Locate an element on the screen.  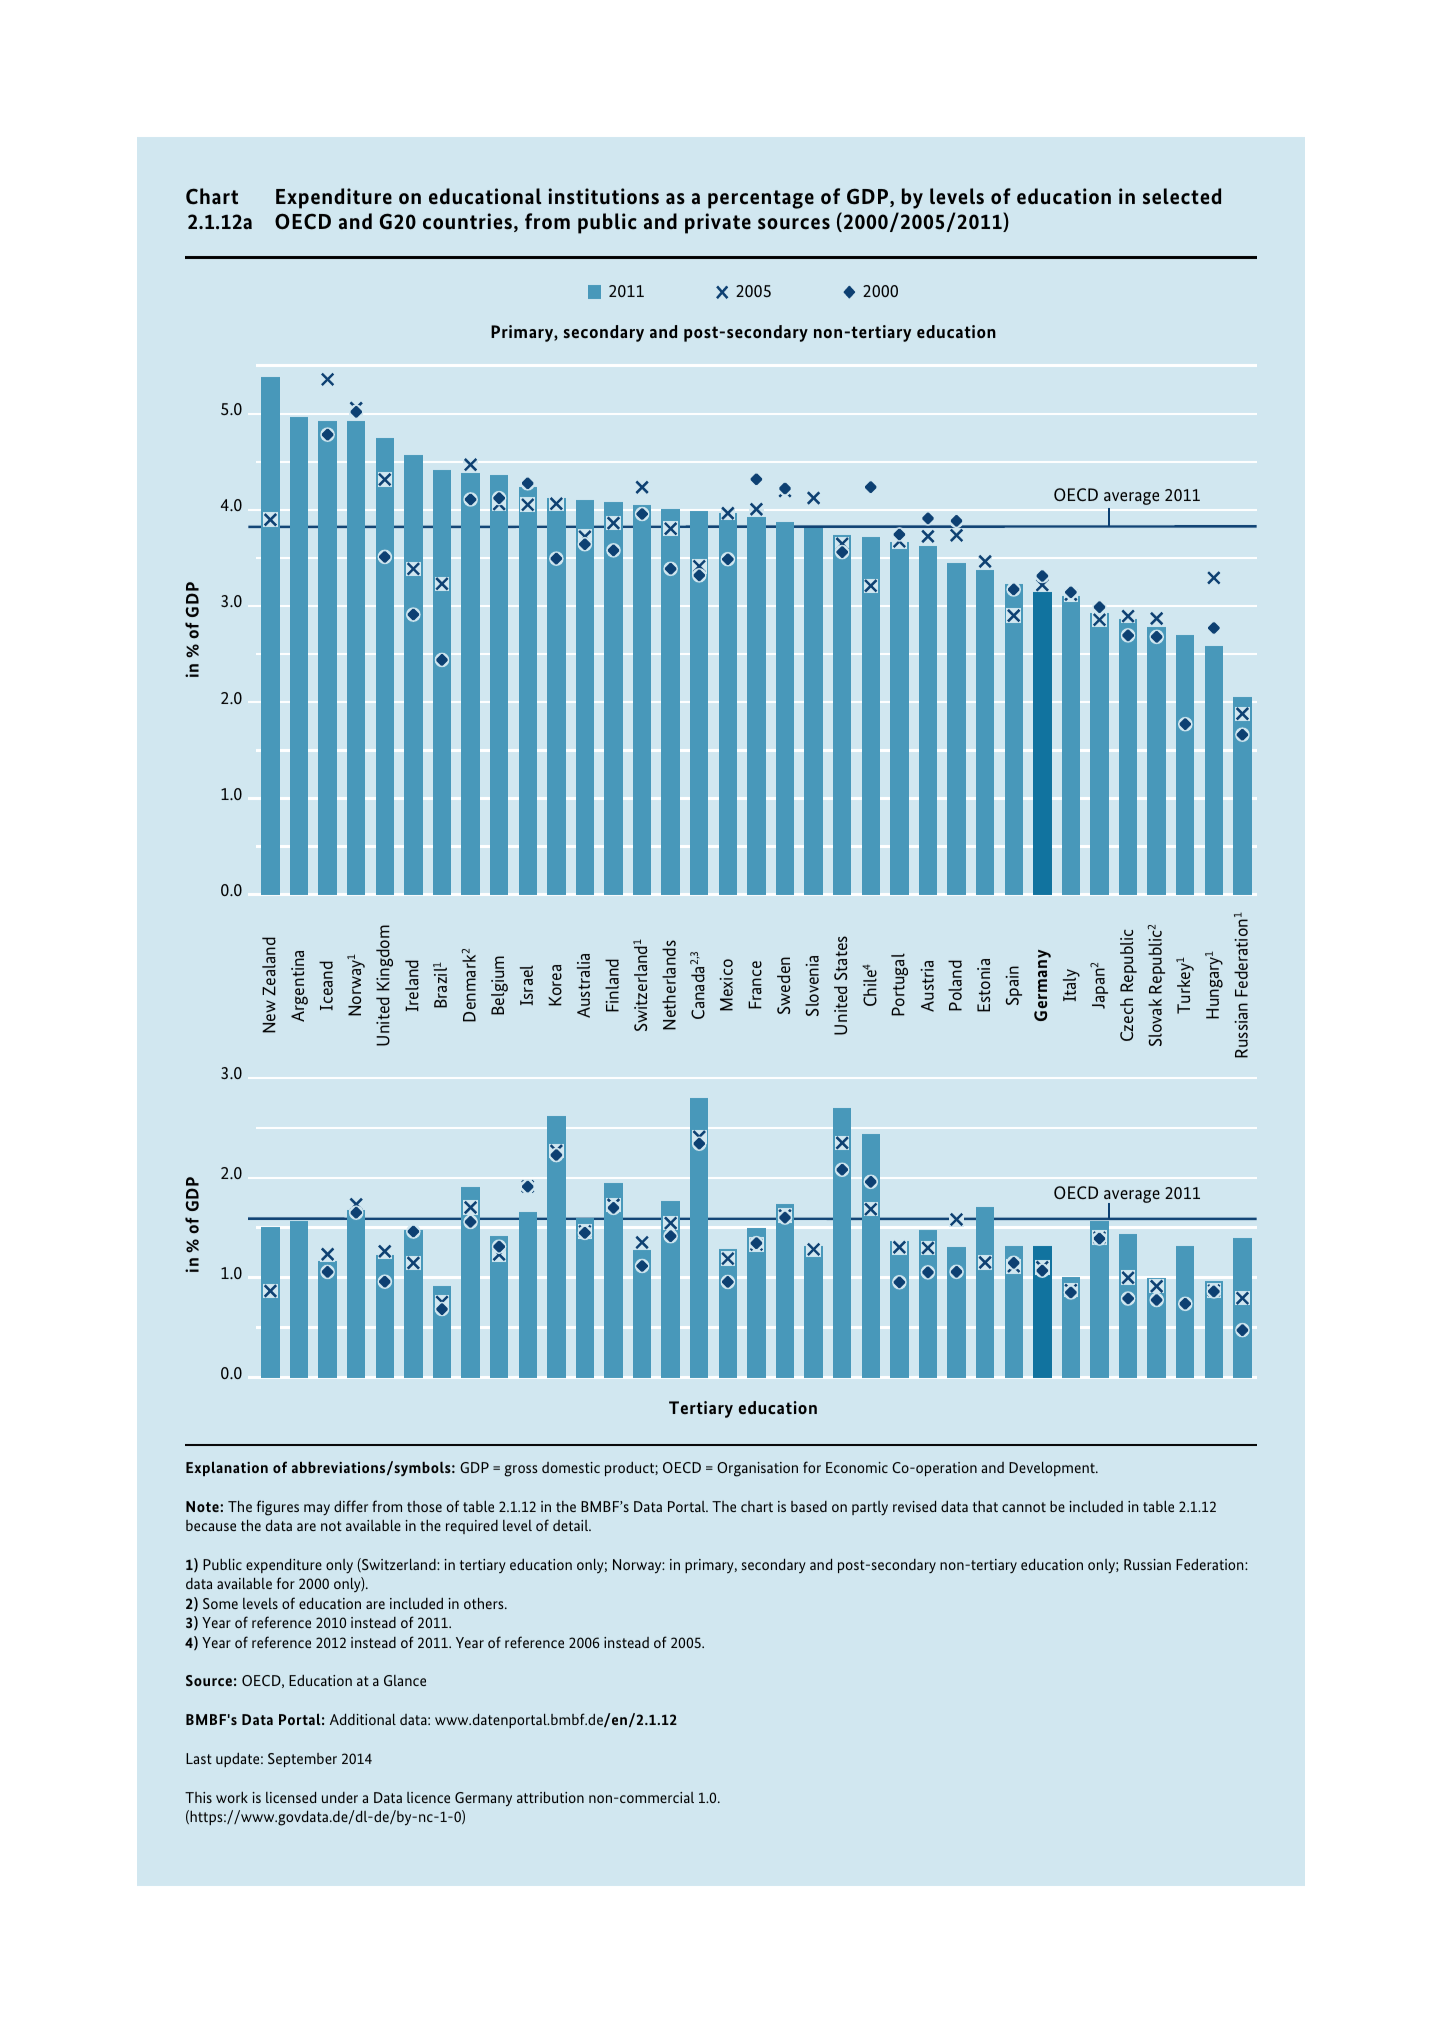
attribution is located at coordinates (550, 1797).
